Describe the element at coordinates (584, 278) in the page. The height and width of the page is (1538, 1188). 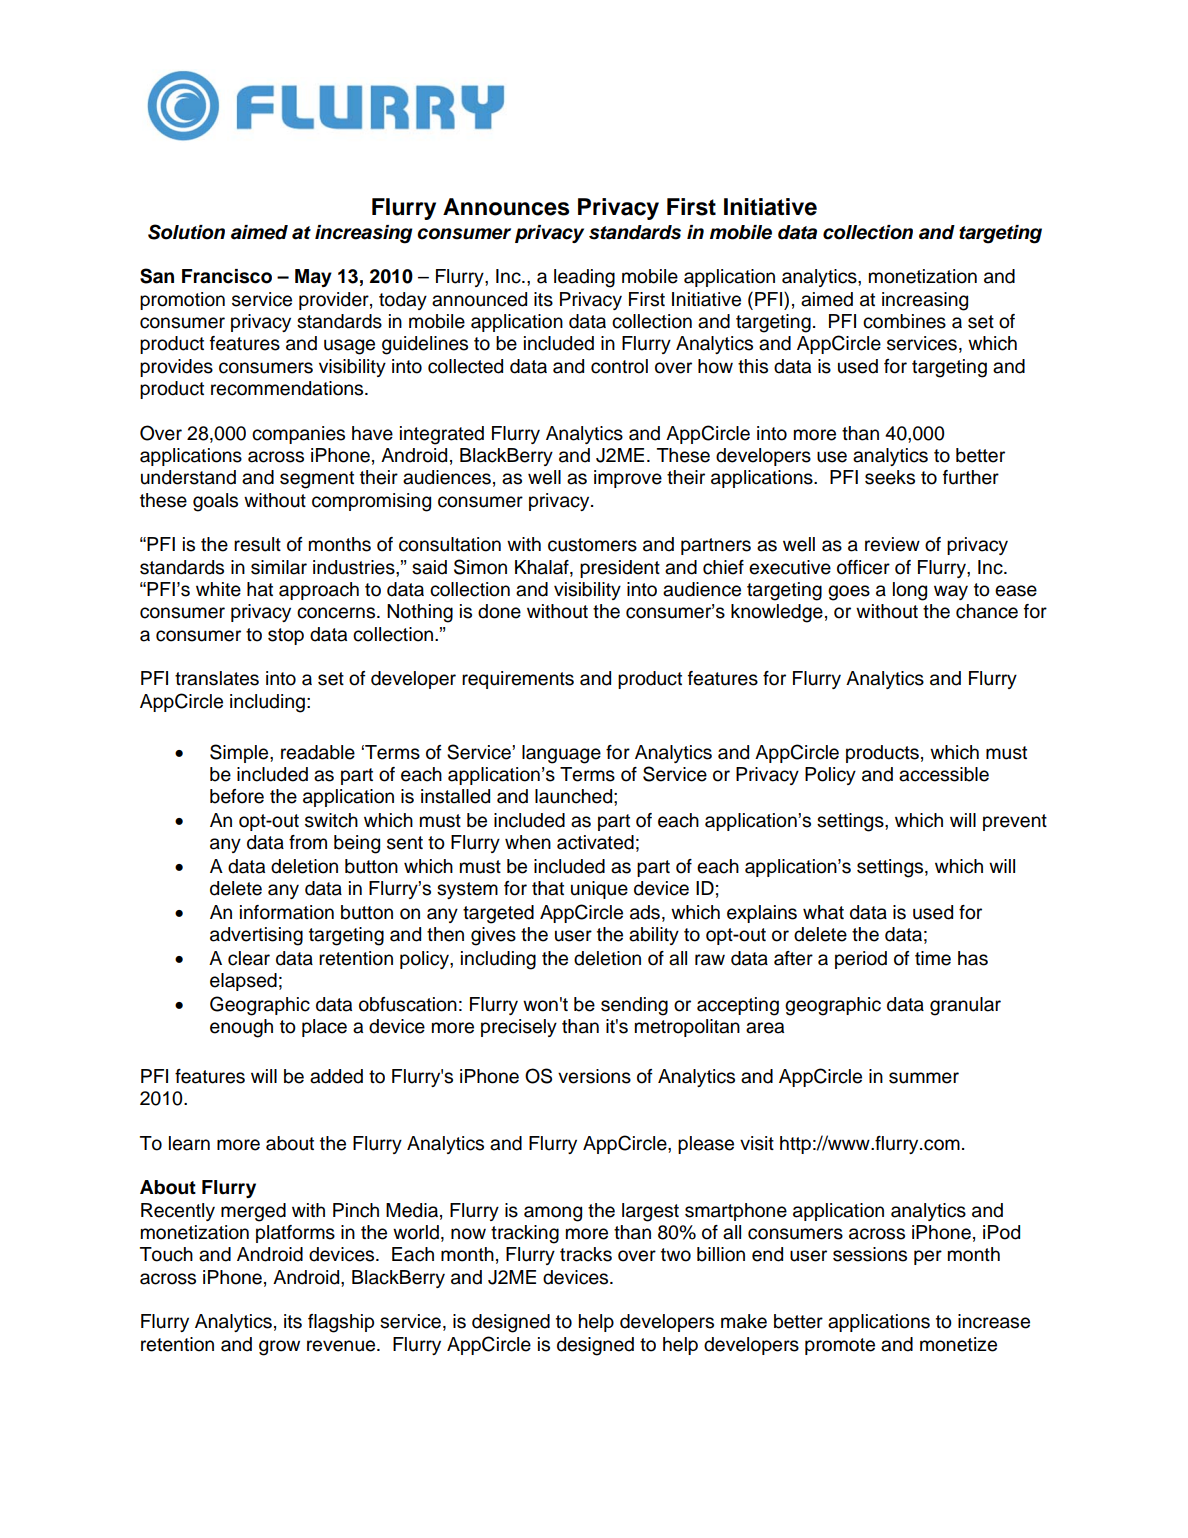
I see `leading` at that location.
